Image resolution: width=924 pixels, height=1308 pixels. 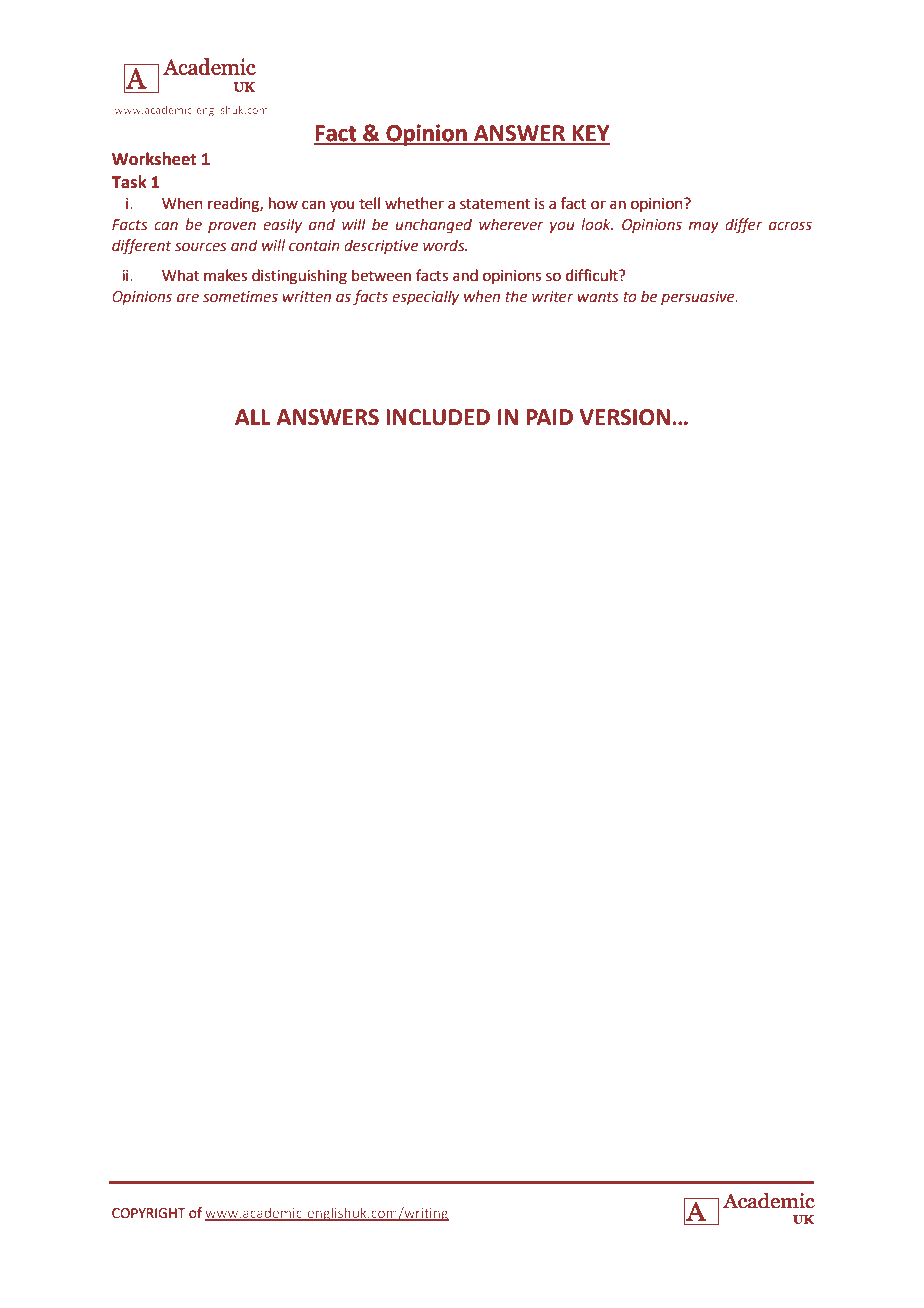 What do you see at coordinates (232, 227) in the screenshot?
I see `proven` at bounding box center [232, 227].
